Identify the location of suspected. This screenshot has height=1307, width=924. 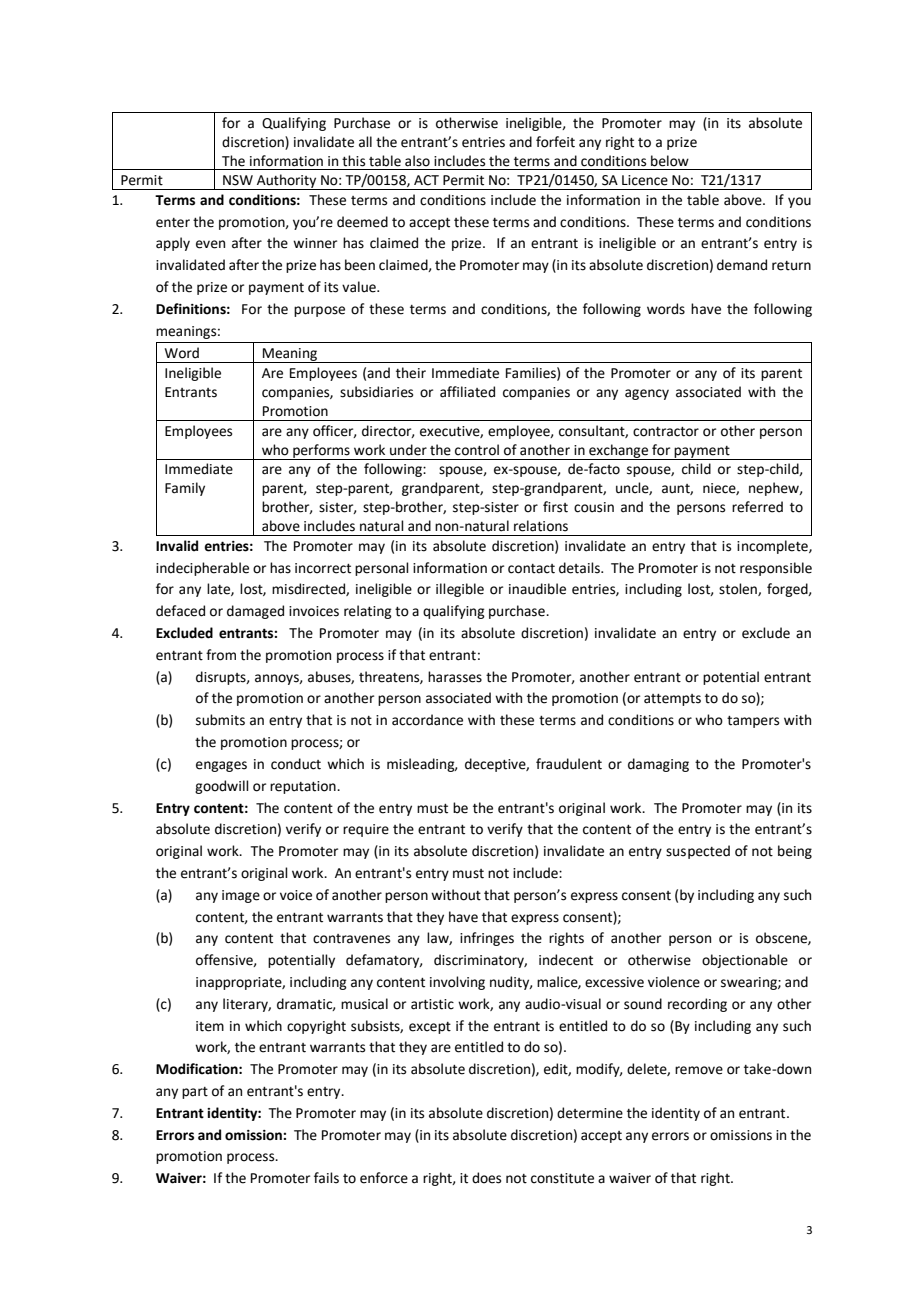
(698, 852).
